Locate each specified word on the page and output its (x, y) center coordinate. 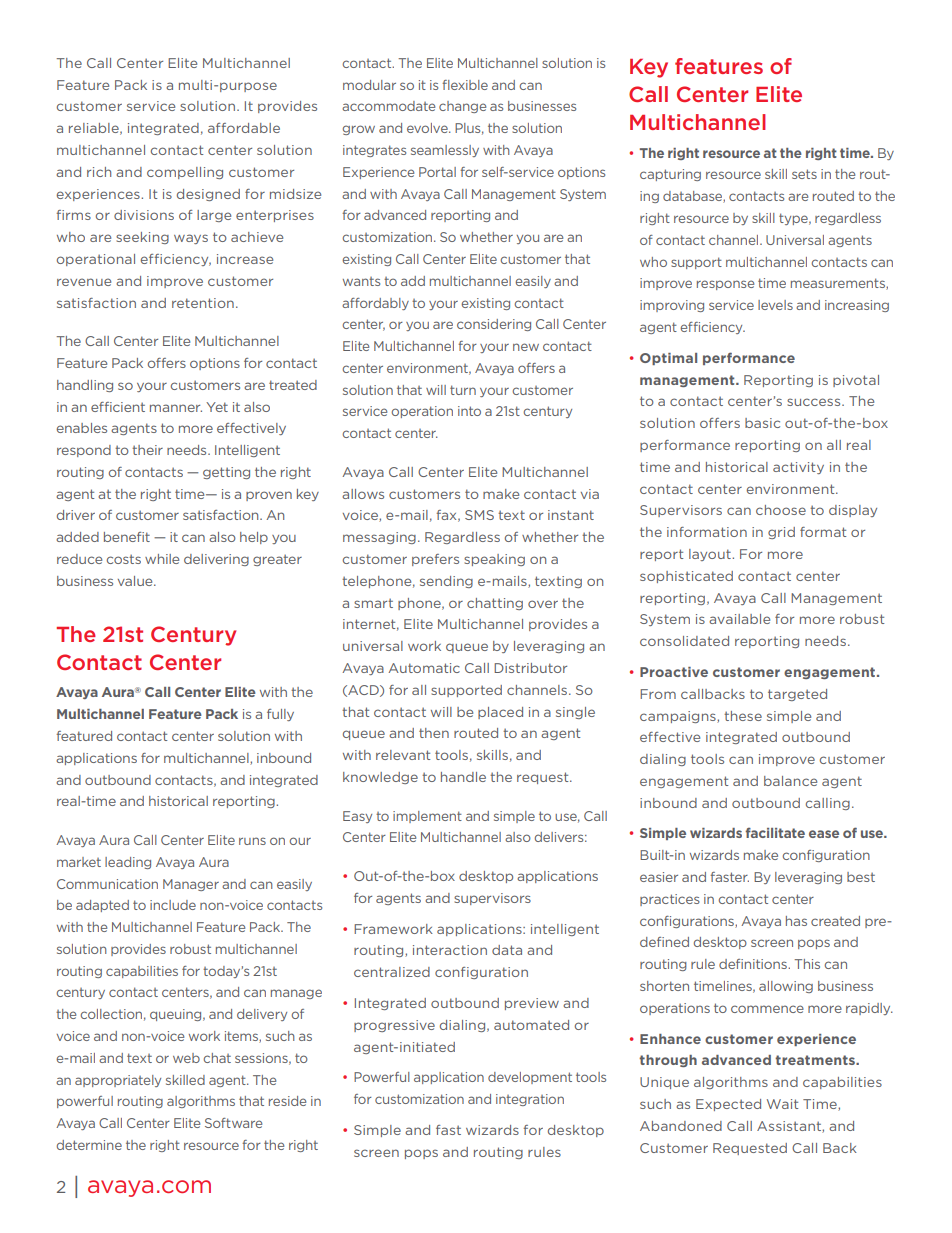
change (462, 107)
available (739, 619)
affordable (244, 128)
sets (804, 174)
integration (530, 1100)
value (136, 581)
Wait (782, 1104)
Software (233, 1123)
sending (446, 582)
